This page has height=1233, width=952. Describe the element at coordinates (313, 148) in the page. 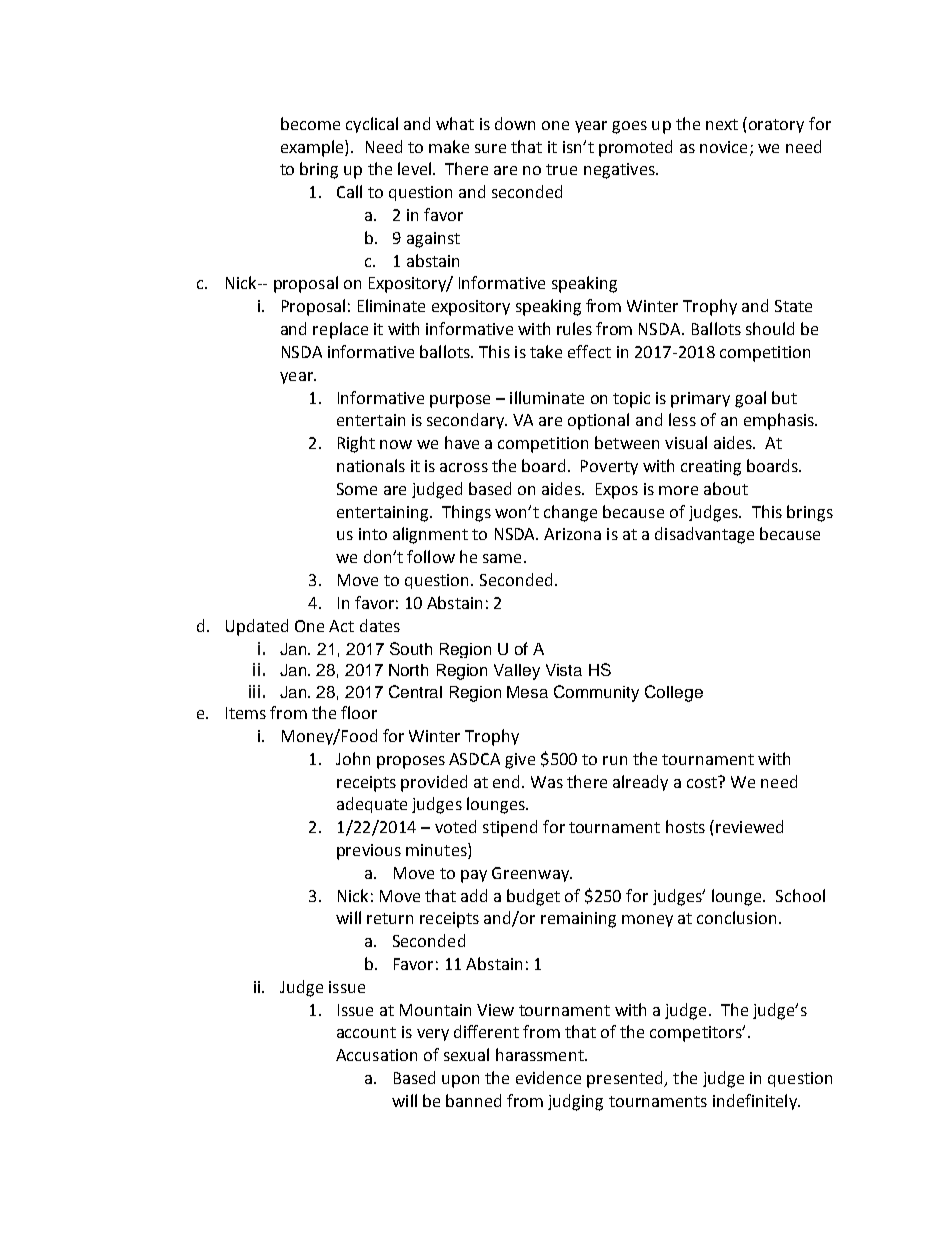

I see `example` at that location.
